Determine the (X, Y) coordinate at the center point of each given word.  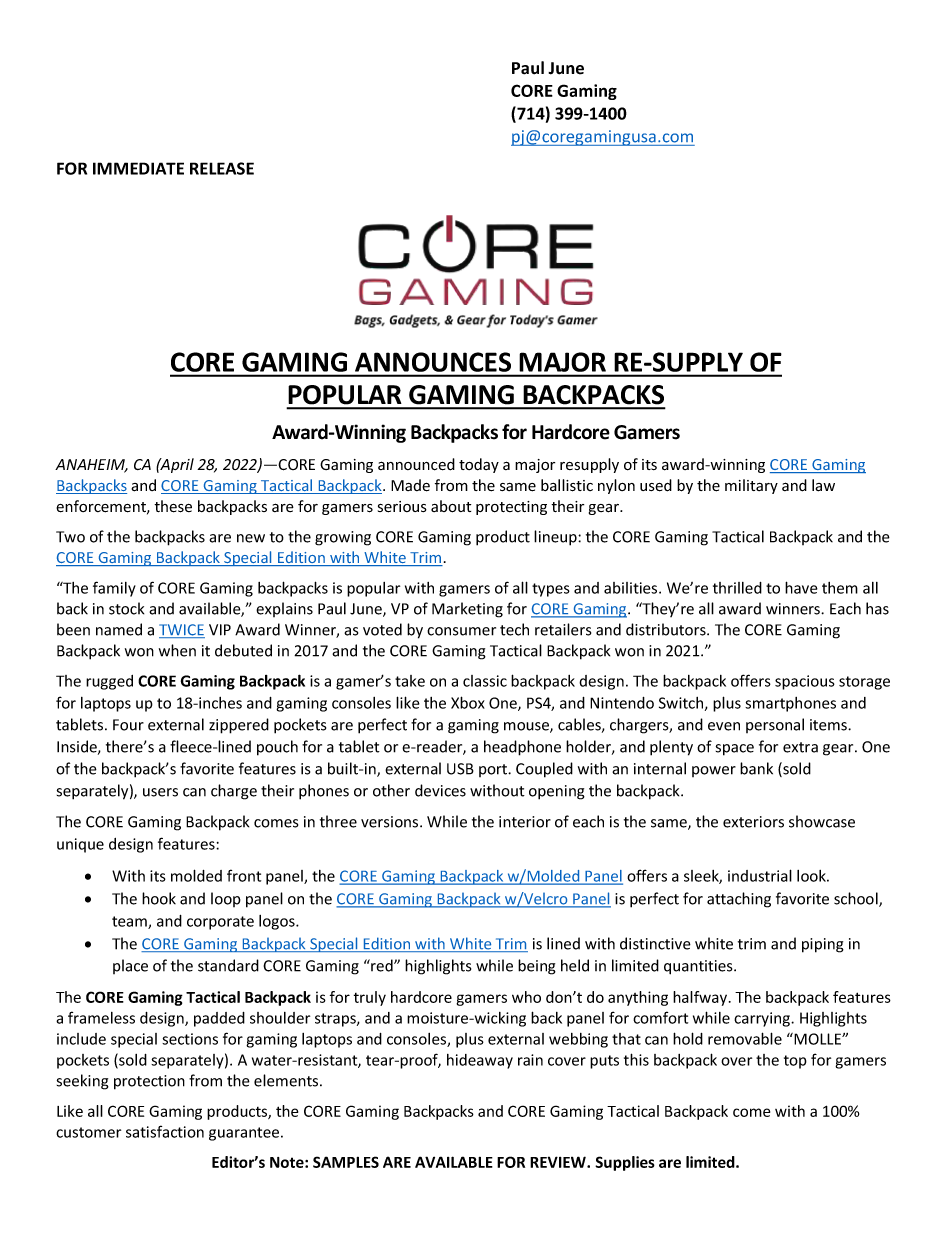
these (173, 506)
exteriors (753, 822)
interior (525, 822)
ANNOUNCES (433, 362)
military (751, 486)
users (160, 792)
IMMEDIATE (138, 168)
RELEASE (222, 168)
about (451, 506)
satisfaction (165, 1131)
